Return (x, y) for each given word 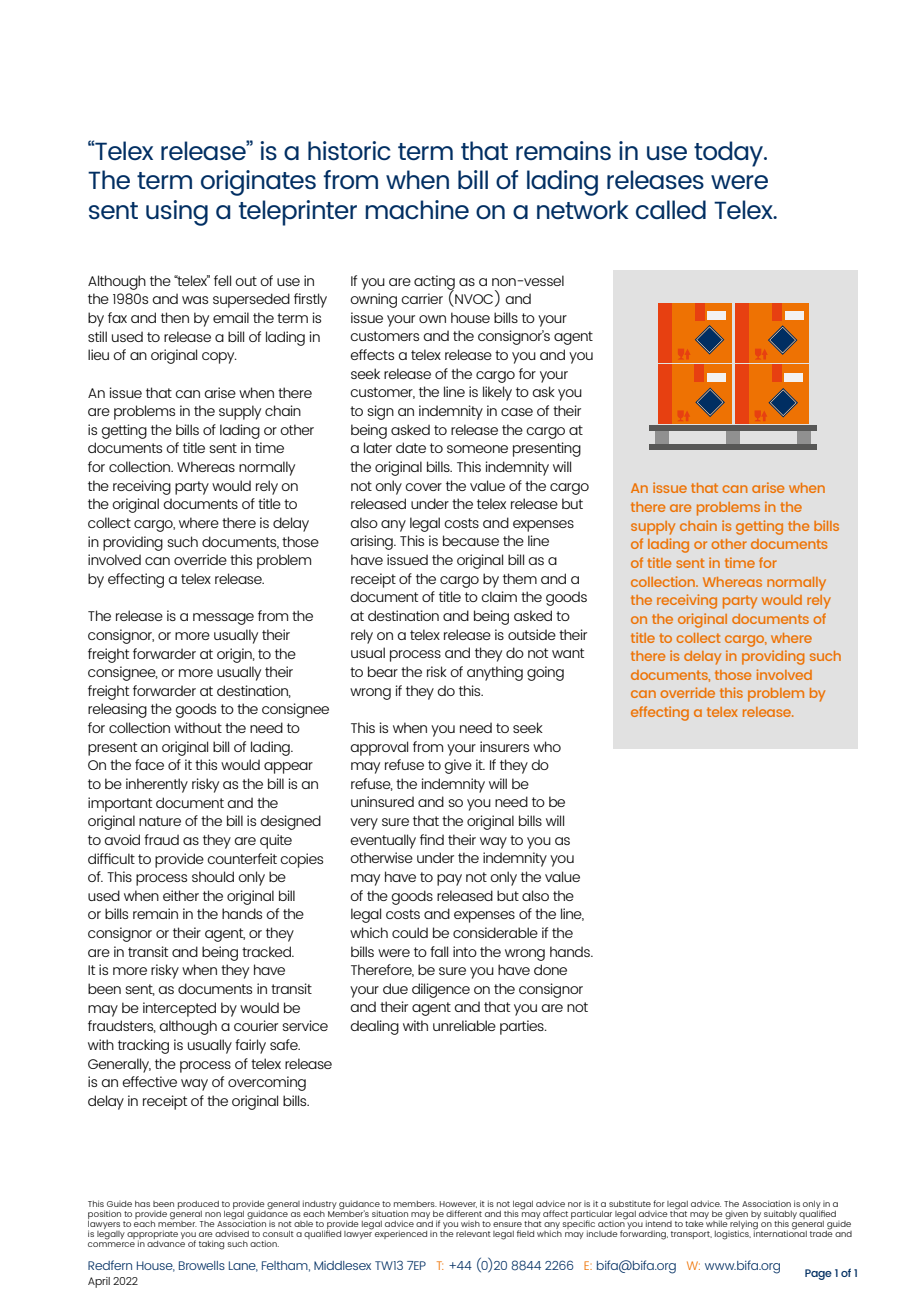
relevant (473, 1234)
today (730, 154)
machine (417, 209)
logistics (733, 1234)
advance (166, 1244)
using (177, 213)
